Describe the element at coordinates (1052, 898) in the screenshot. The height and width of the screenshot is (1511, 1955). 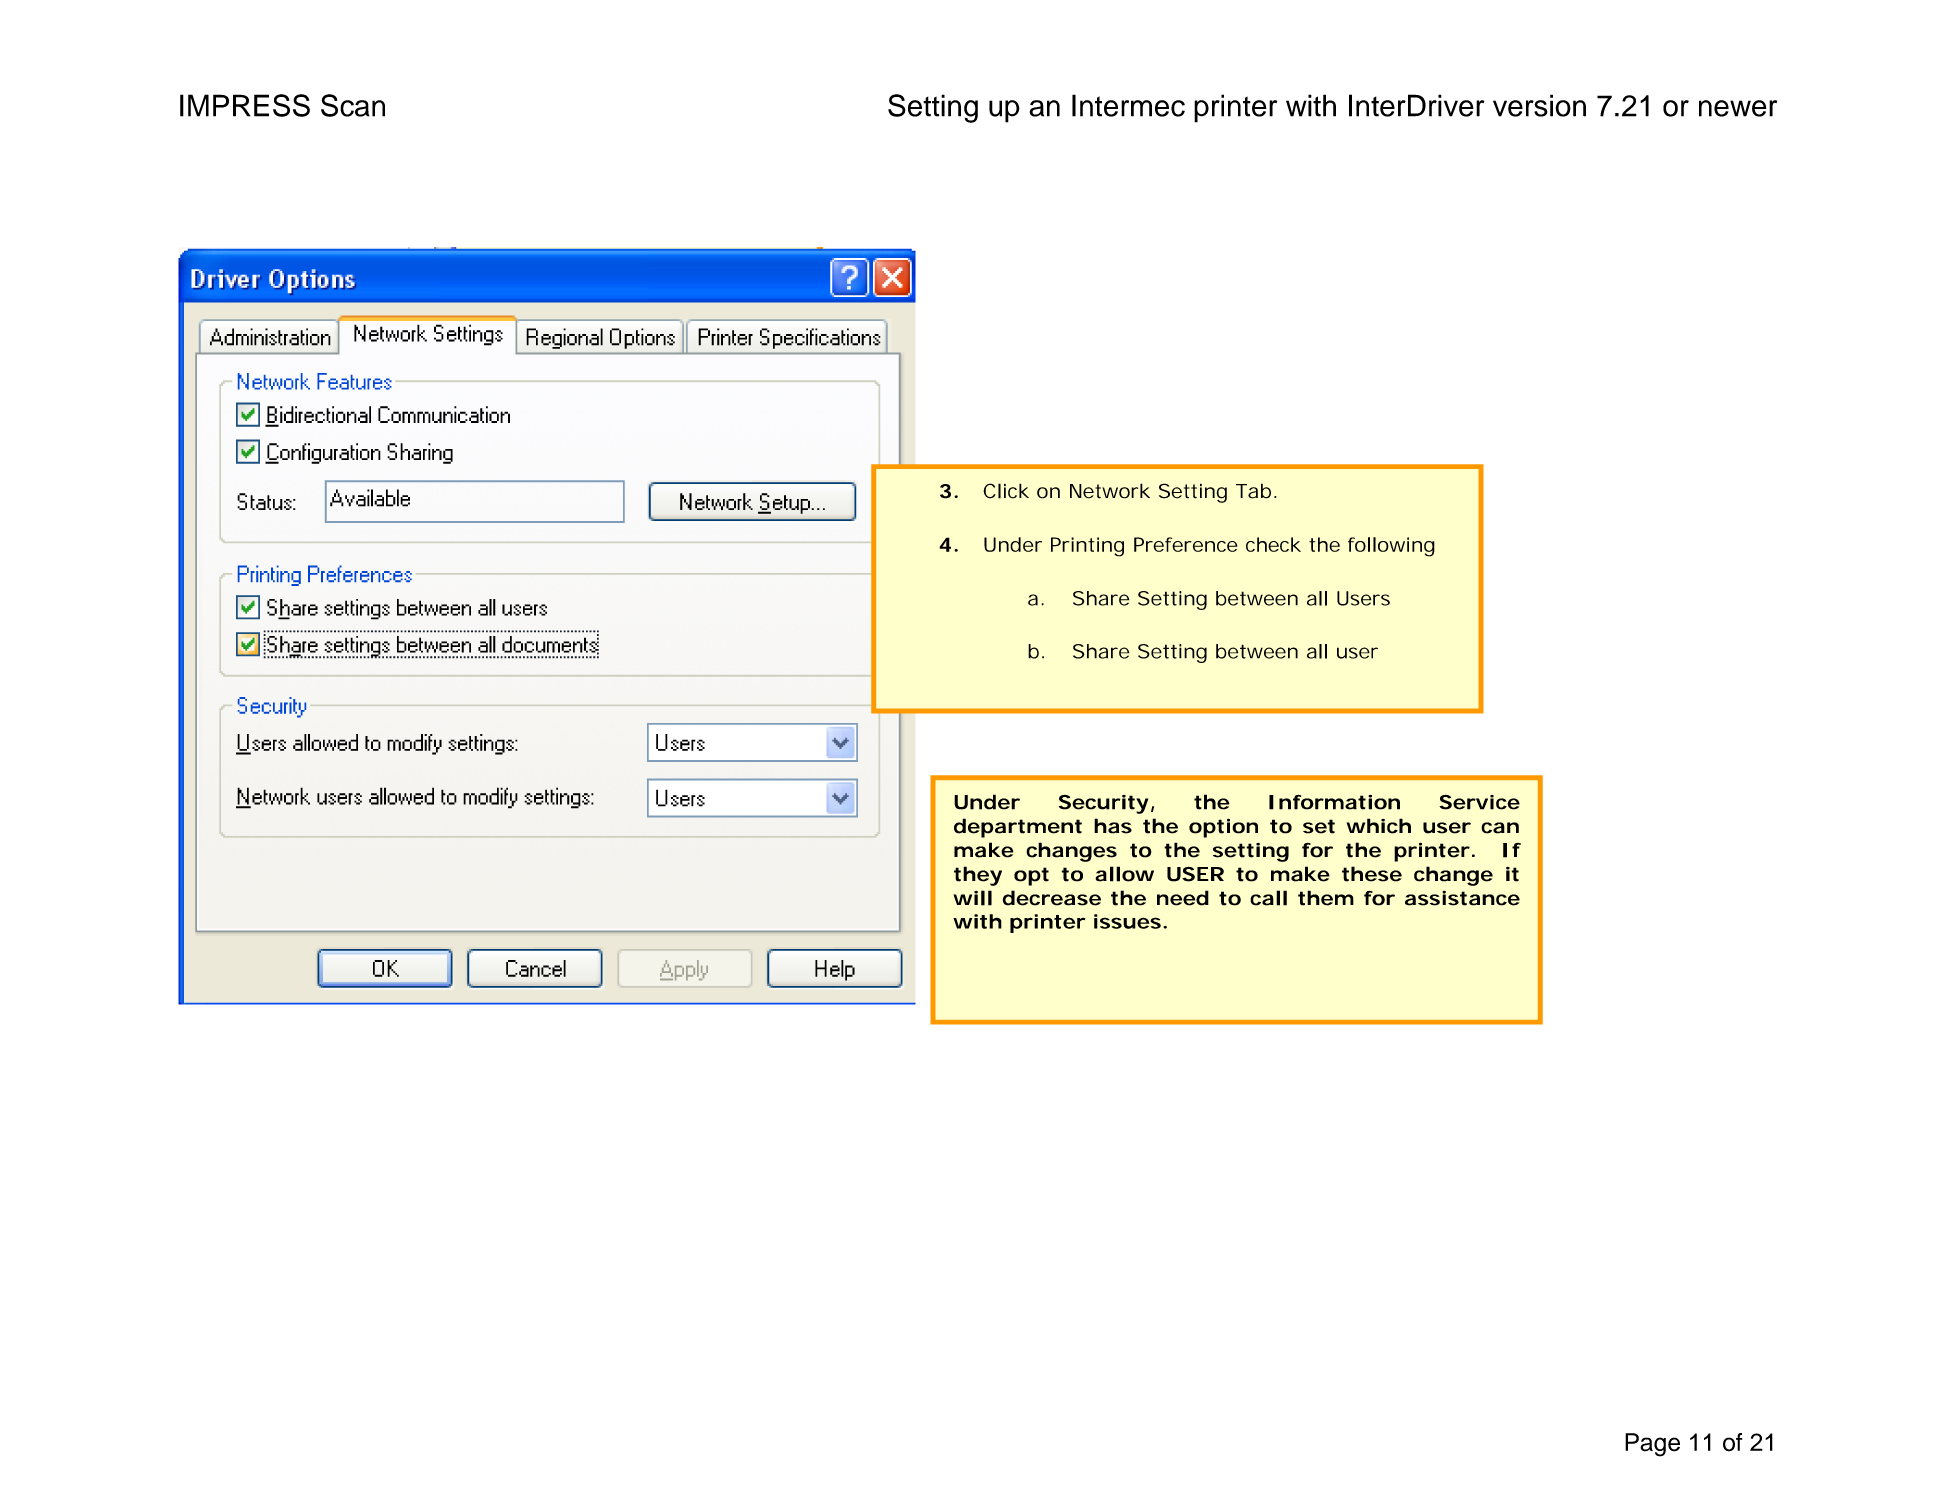
I see `decrease` at that location.
